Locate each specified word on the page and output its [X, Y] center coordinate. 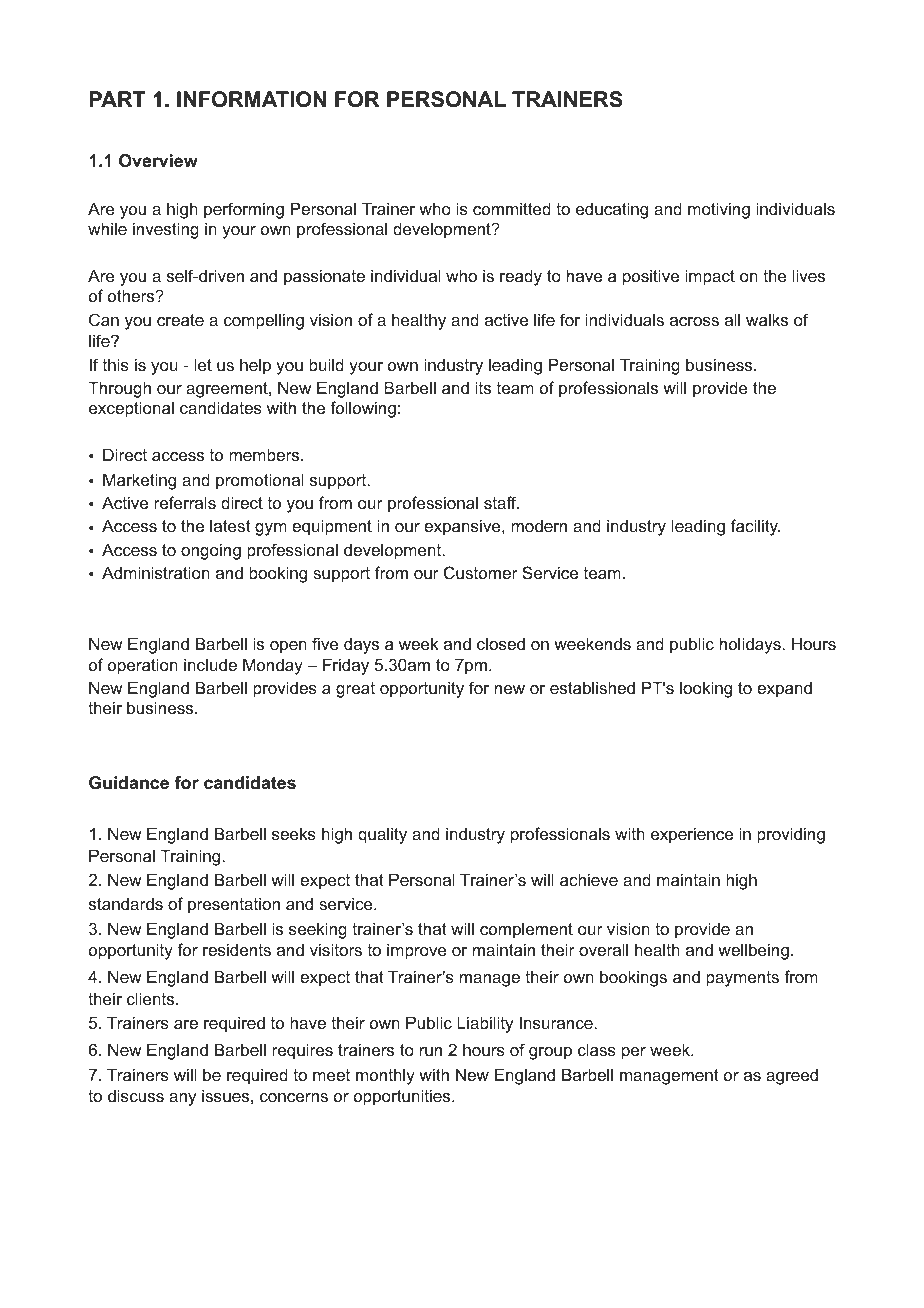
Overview [158, 161]
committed [512, 208]
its [483, 387]
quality [382, 835]
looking [706, 689]
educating [612, 210]
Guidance [129, 783]
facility [755, 527]
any [182, 1099]
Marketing [139, 481]
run [431, 1051]
